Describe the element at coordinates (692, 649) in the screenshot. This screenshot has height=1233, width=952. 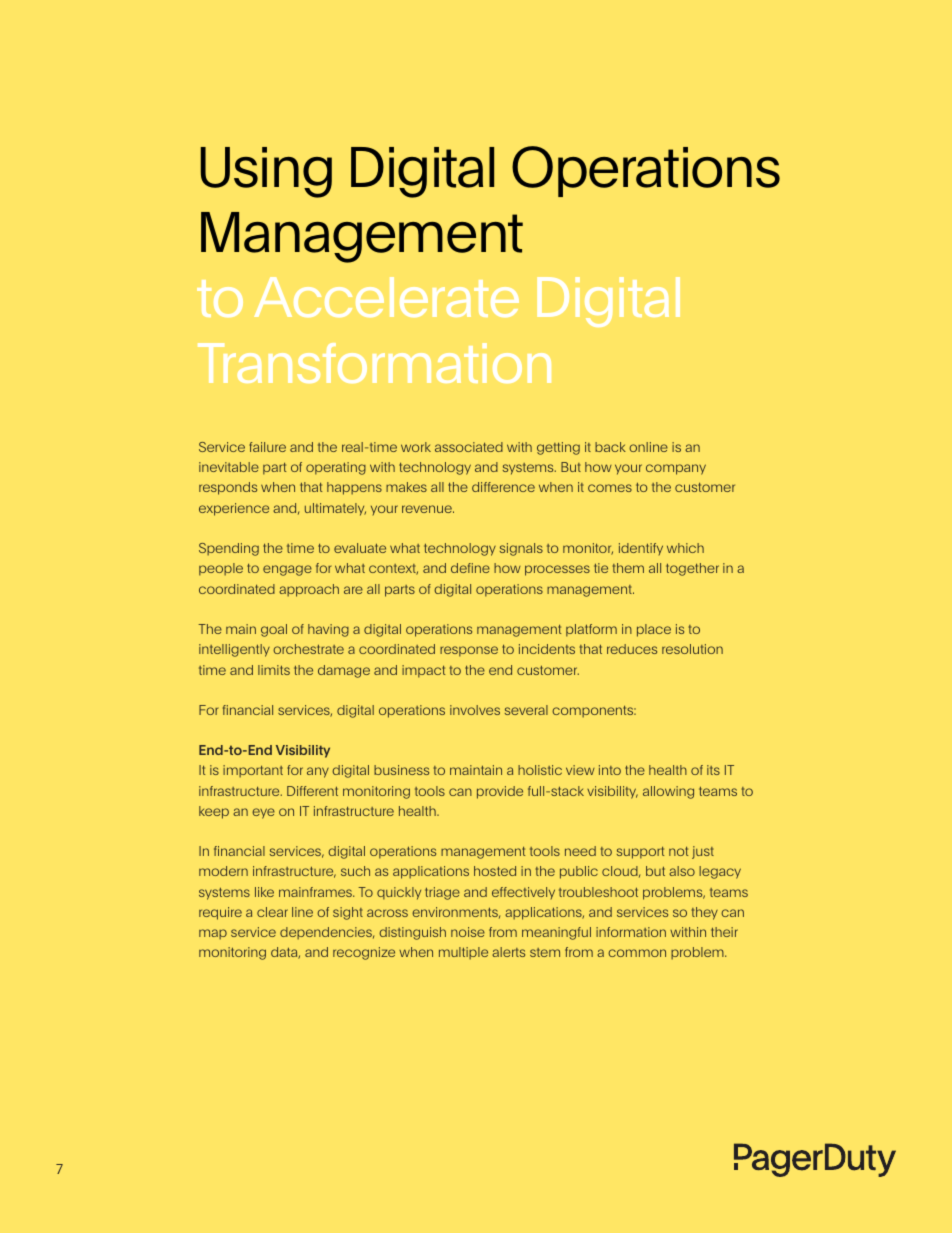
I see `resolution` at that location.
